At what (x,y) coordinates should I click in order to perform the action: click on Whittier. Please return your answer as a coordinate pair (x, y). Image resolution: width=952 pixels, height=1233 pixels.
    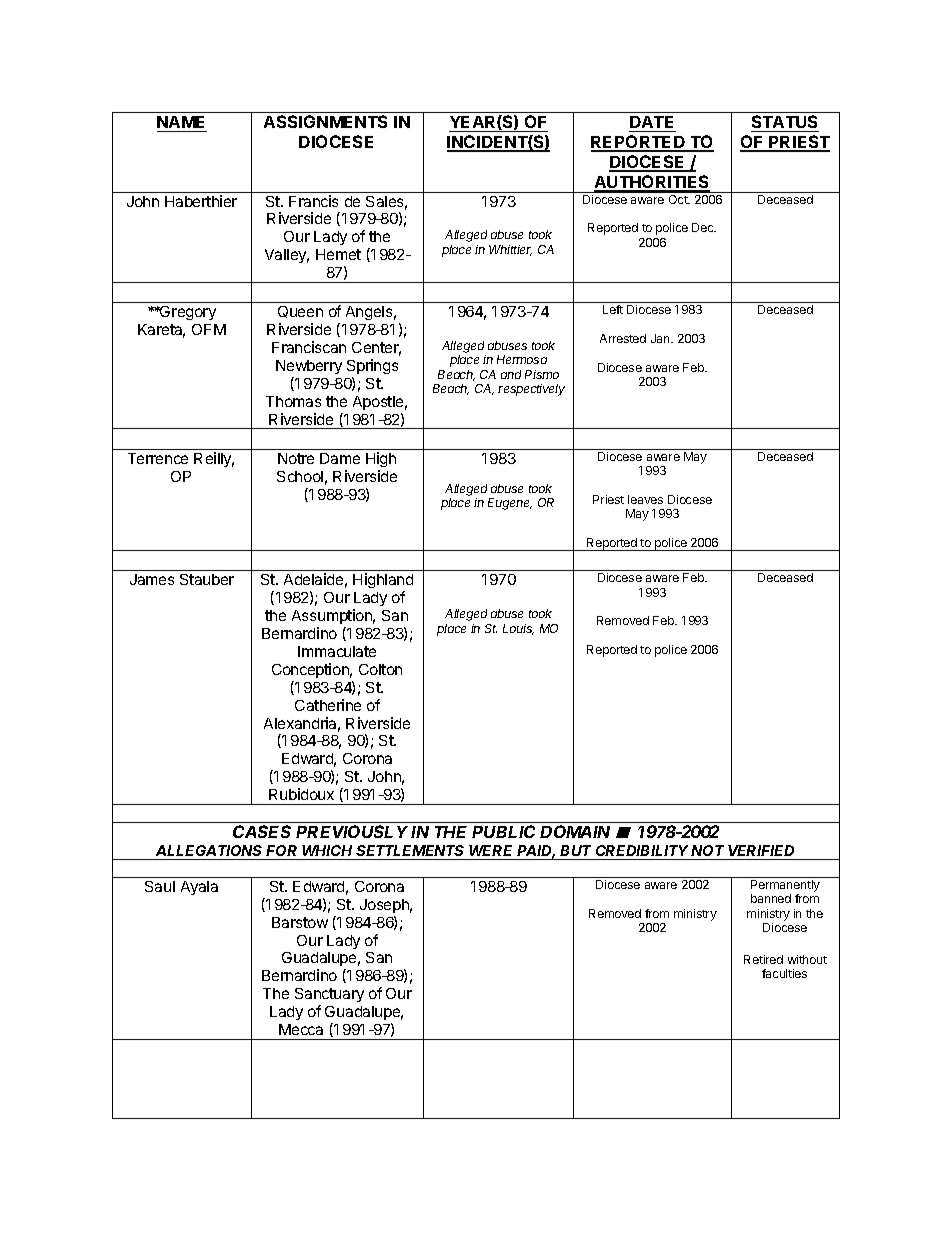
    Looking at the image, I should click on (510, 250).
